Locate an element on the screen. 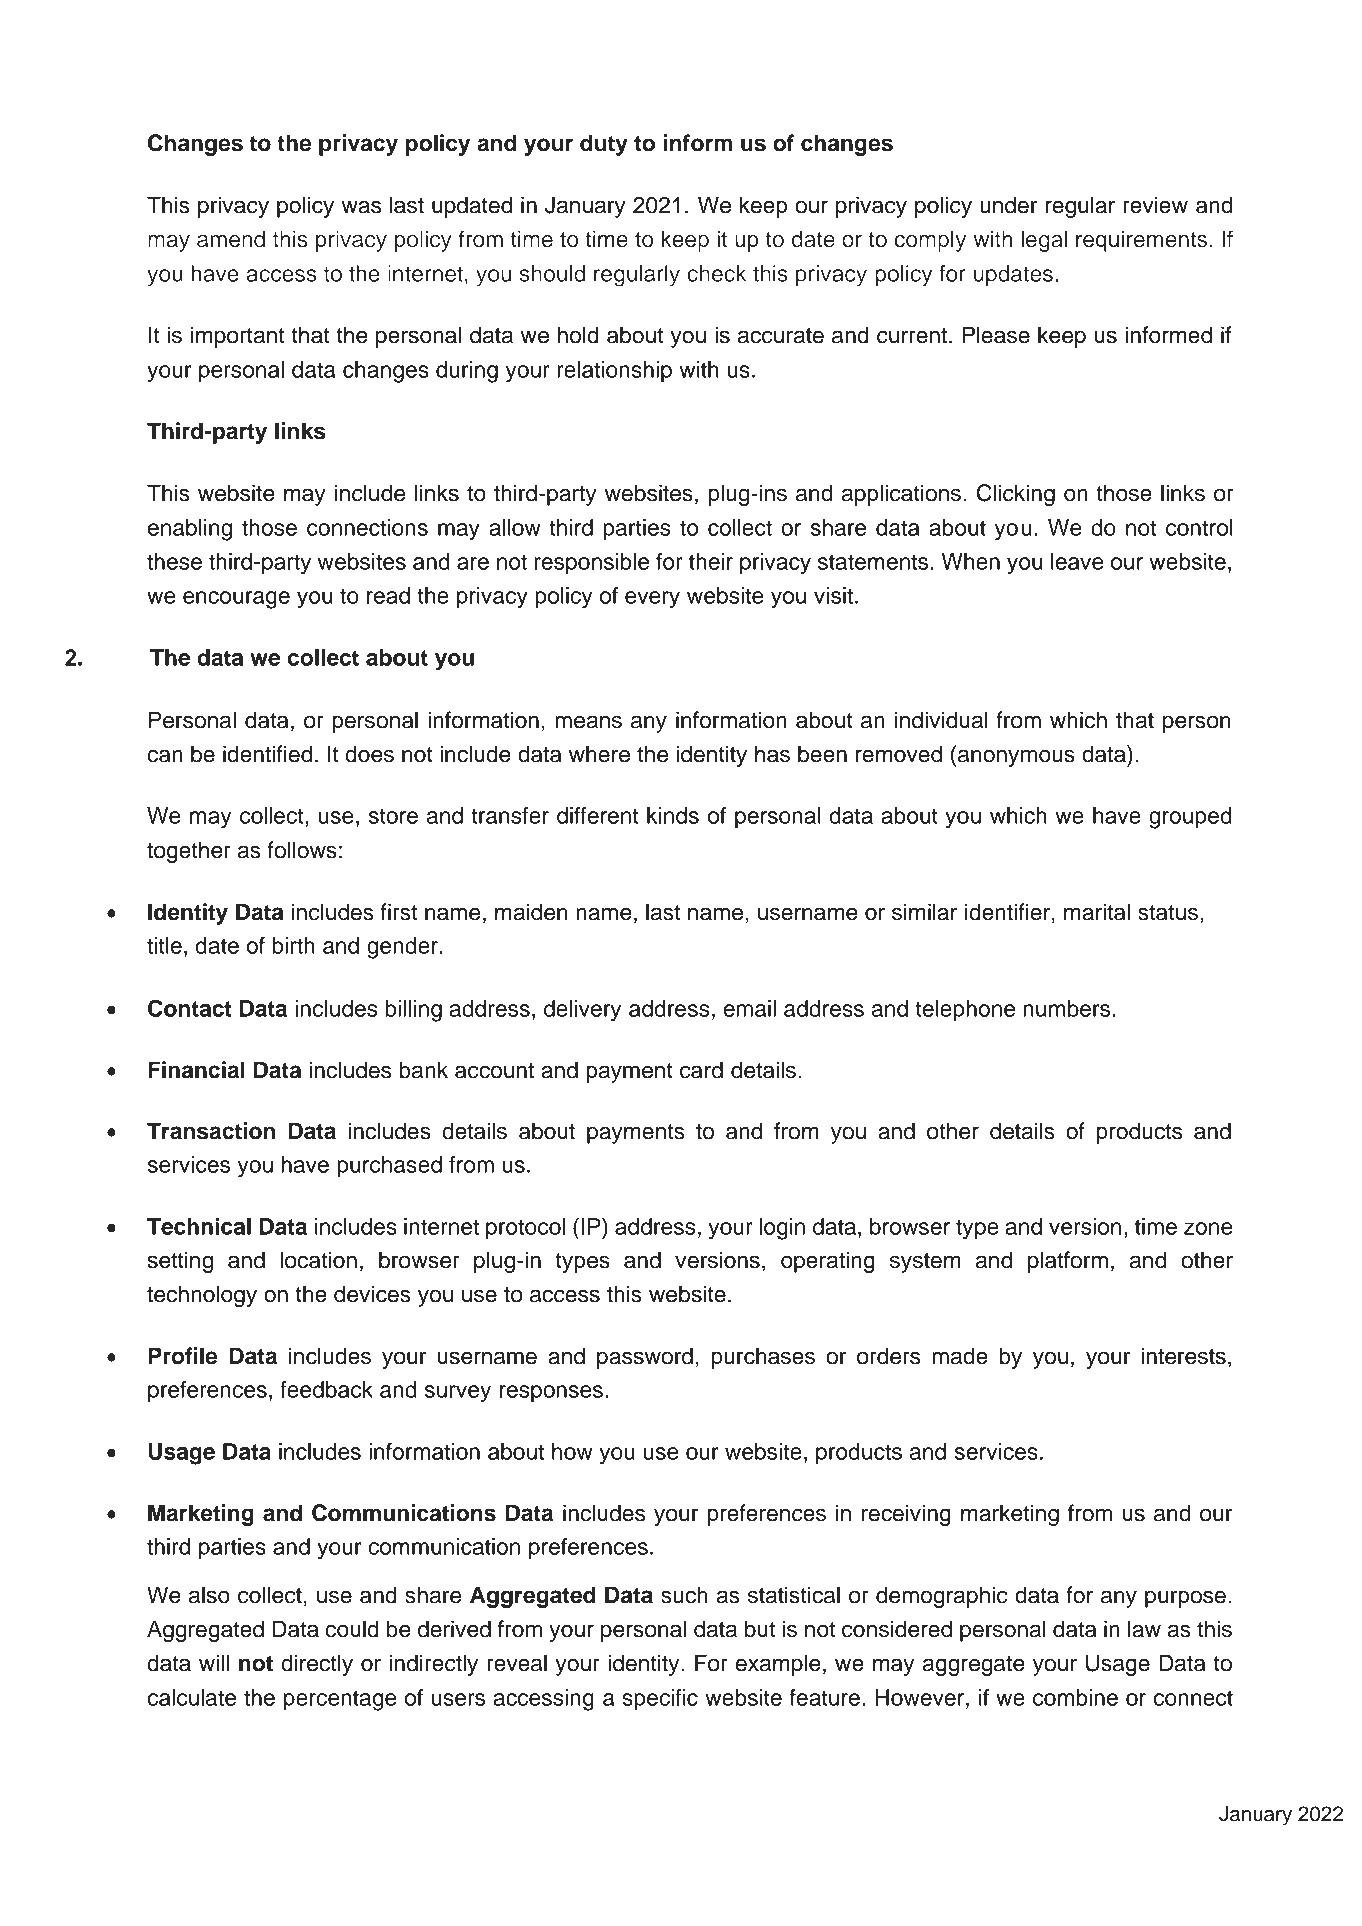  anonymous is located at coordinates (1016, 758).
